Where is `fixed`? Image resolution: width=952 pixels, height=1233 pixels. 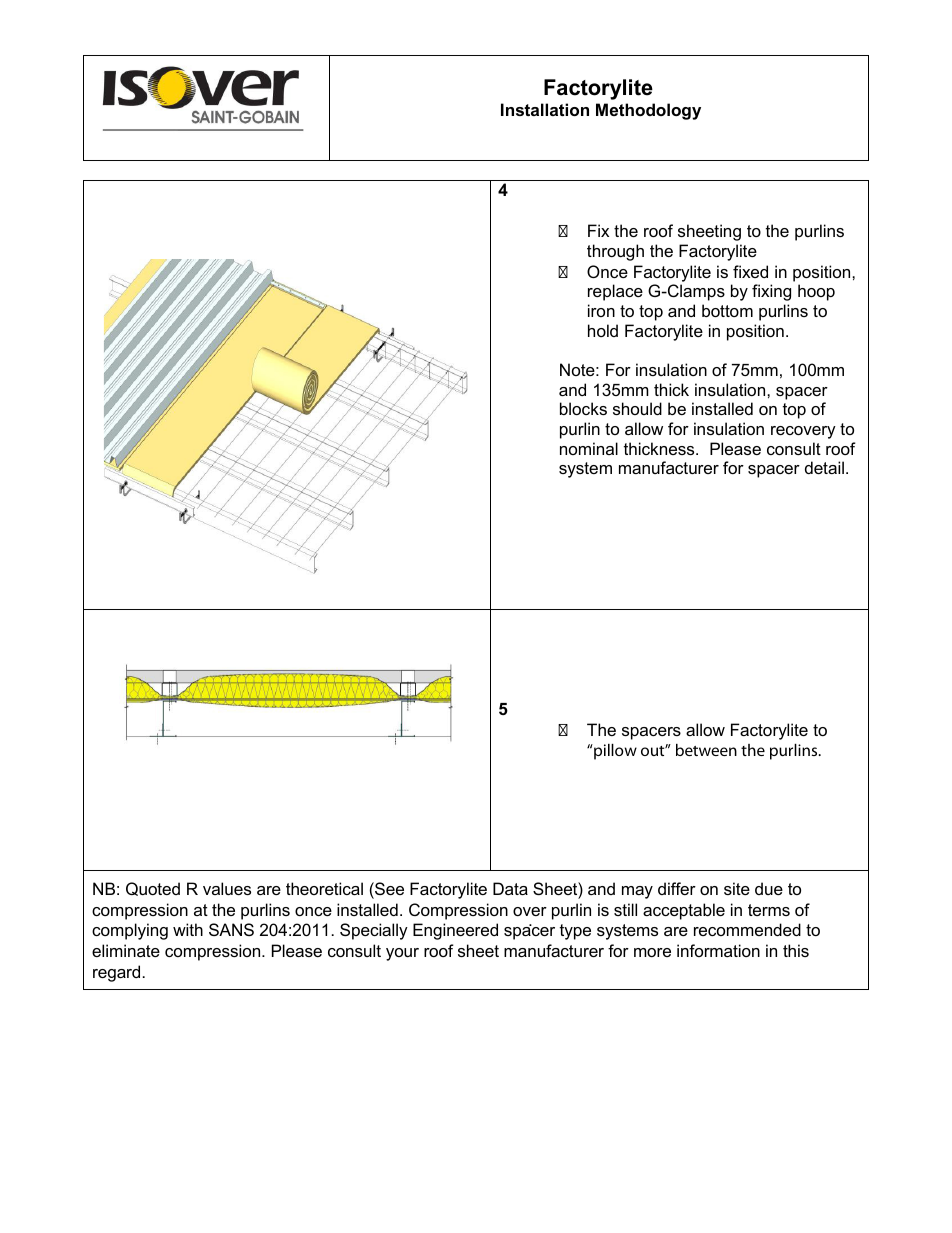 fixed is located at coordinates (750, 271).
